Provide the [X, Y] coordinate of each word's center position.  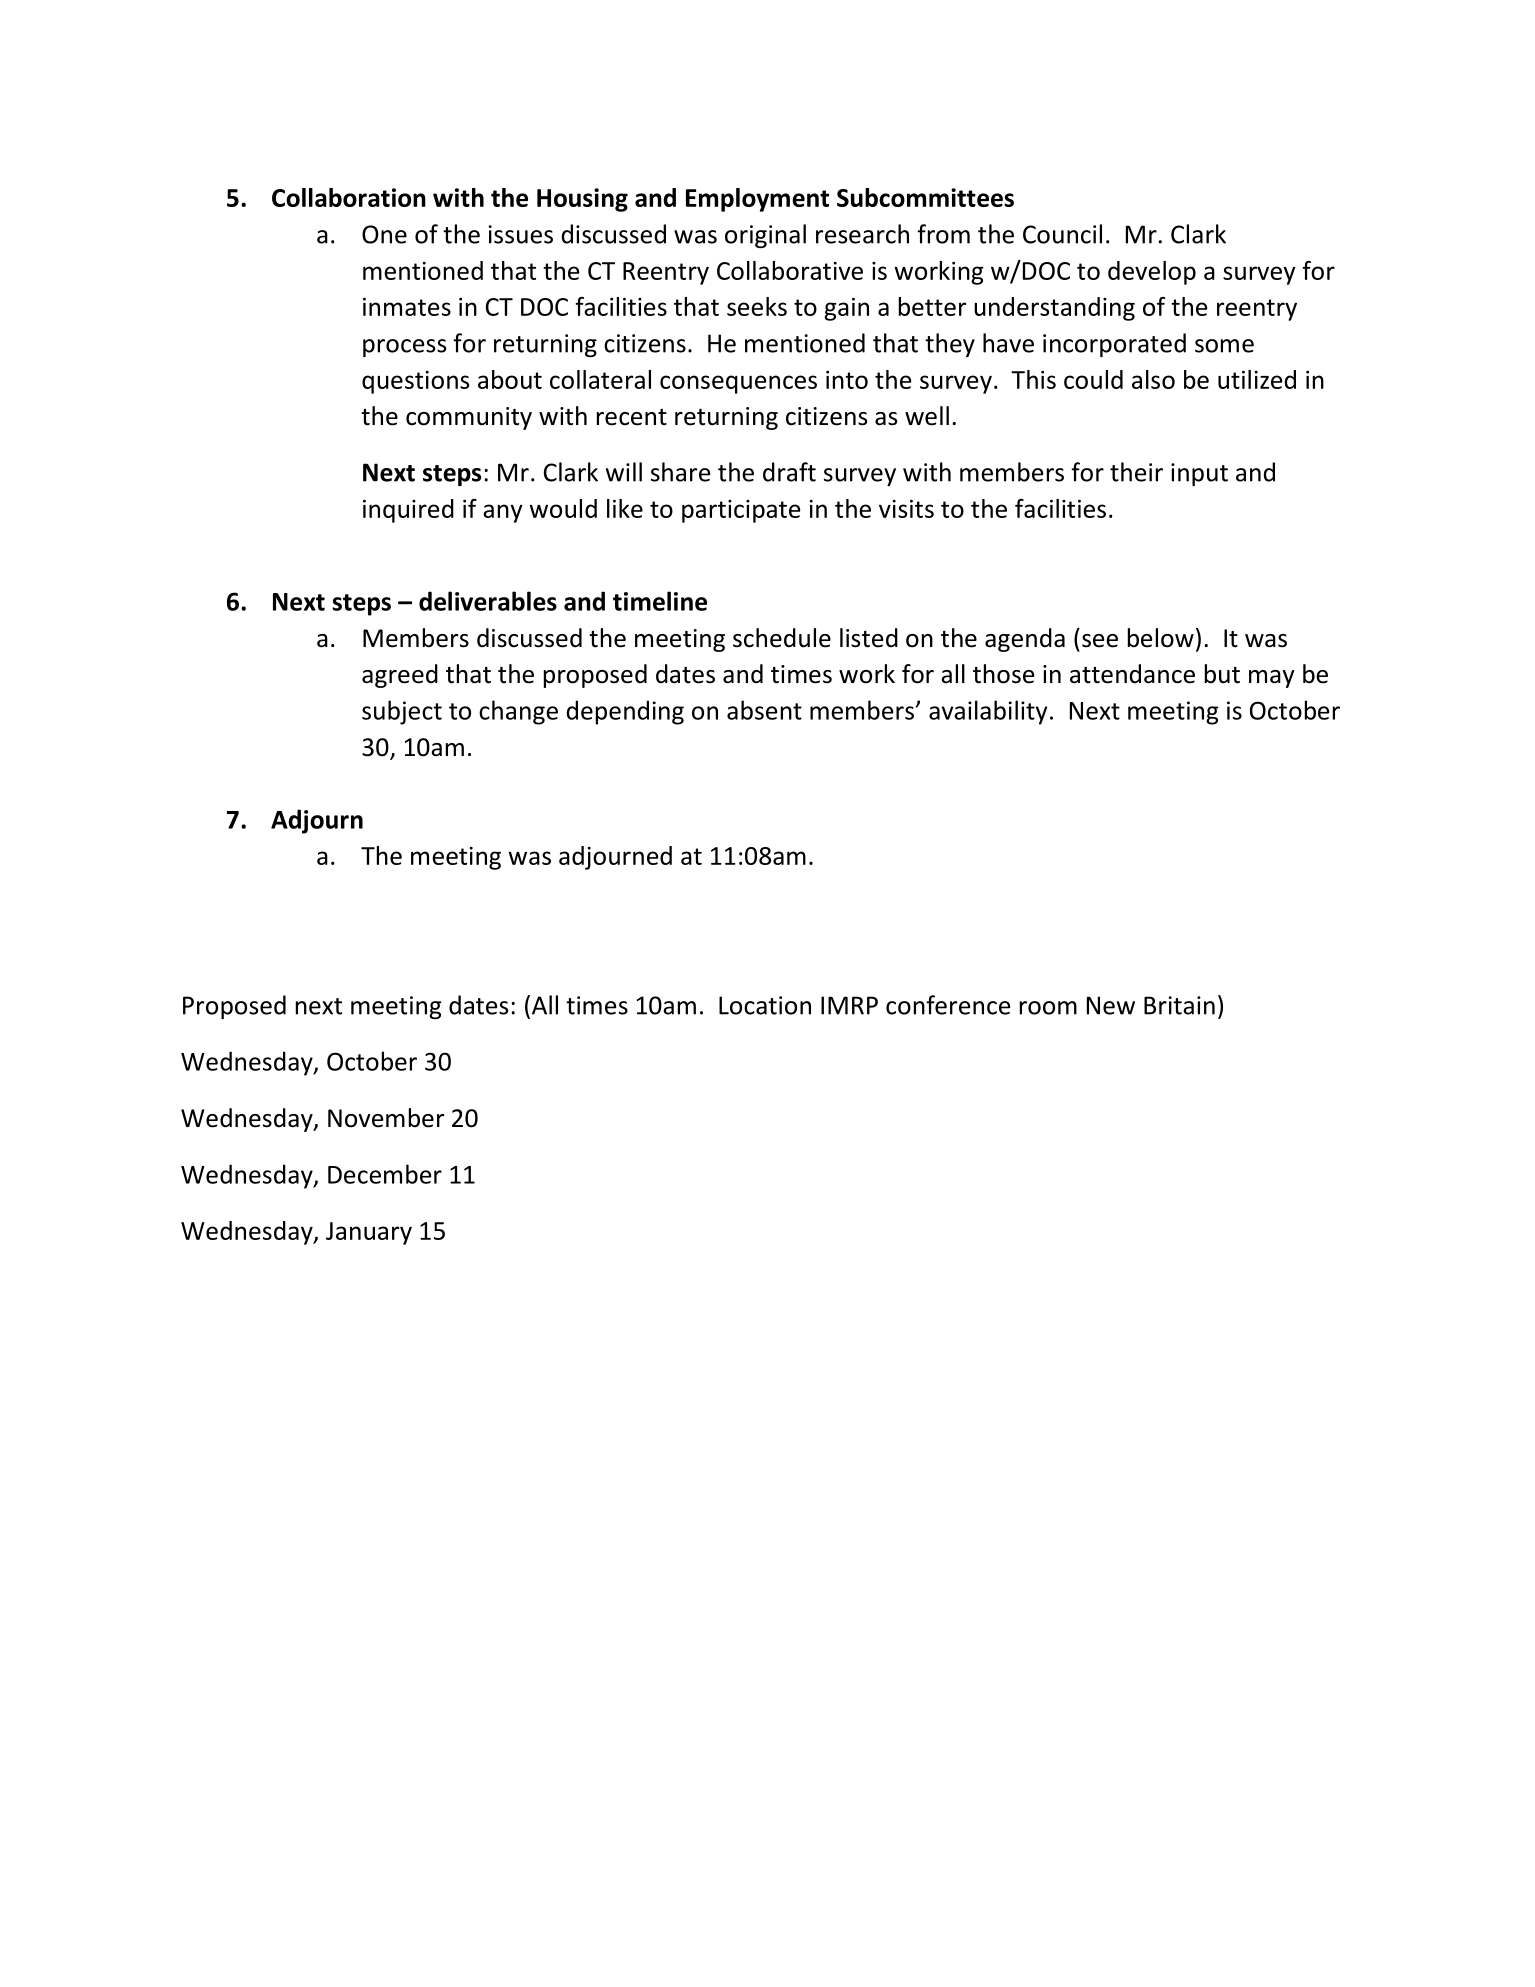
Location [765, 1005]
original [765, 236]
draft [789, 472]
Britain [1179, 1005]
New [1111, 1005]
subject [402, 712]
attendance [1132, 674]
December [385, 1174]
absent [764, 710]
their [1136, 472]
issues [521, 234]
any [503, 513]
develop [1152, 273]
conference [948, 1005]
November [386, 1118]
